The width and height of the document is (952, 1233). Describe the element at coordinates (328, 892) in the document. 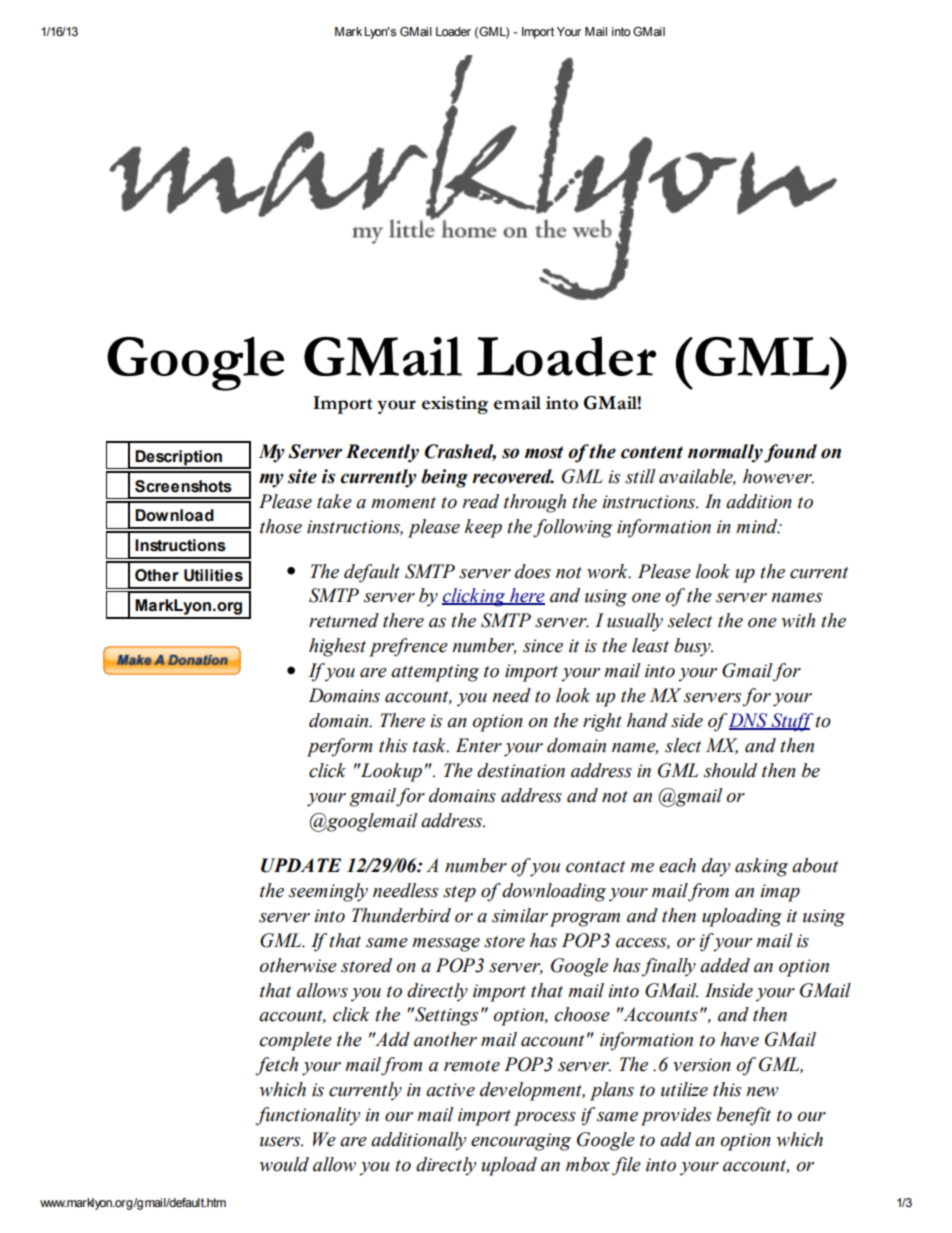

I see `seemingly` at that location.
